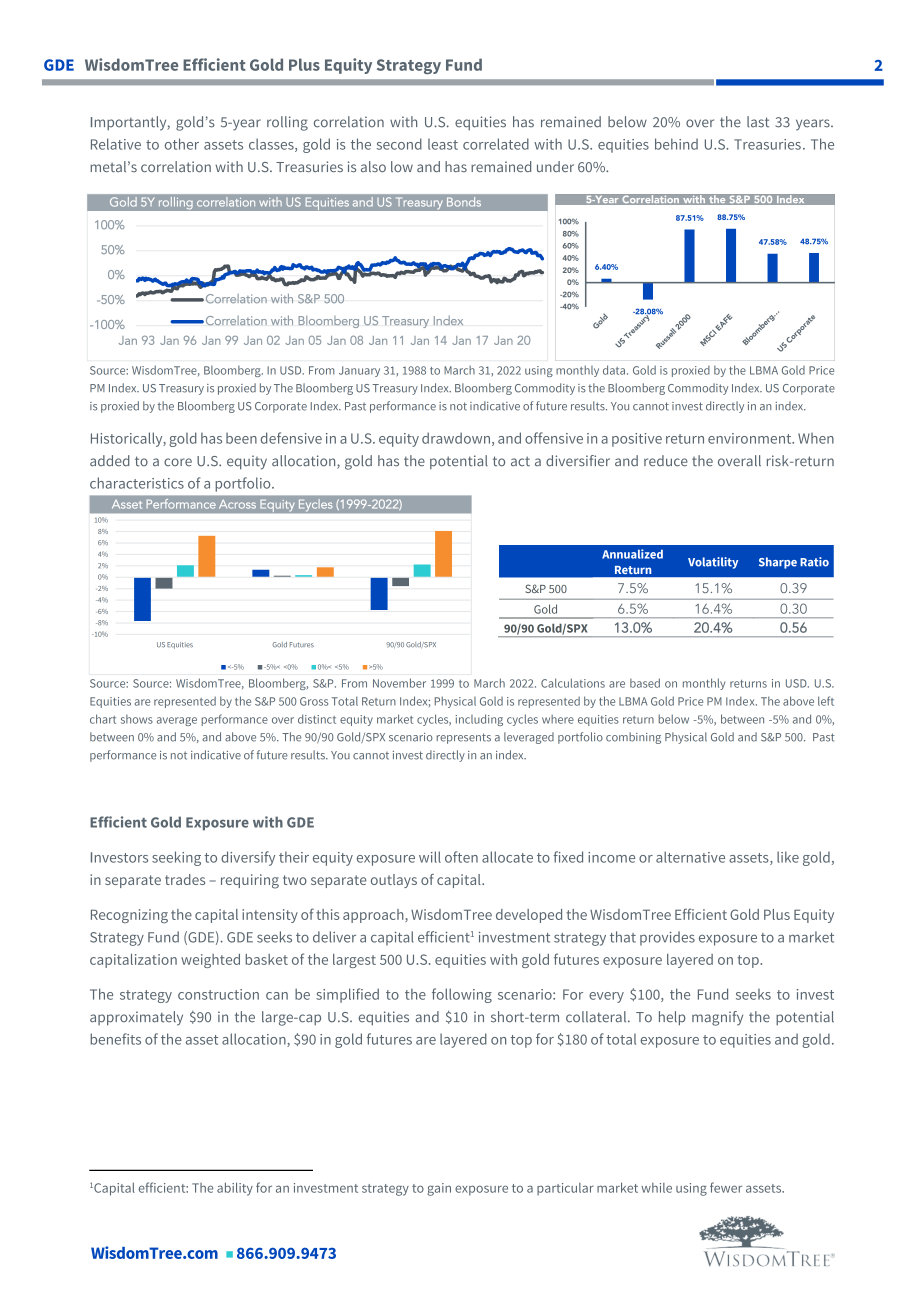  Describe the element at coordinates (235, 1189) in the page. I see `ability` at that location.
